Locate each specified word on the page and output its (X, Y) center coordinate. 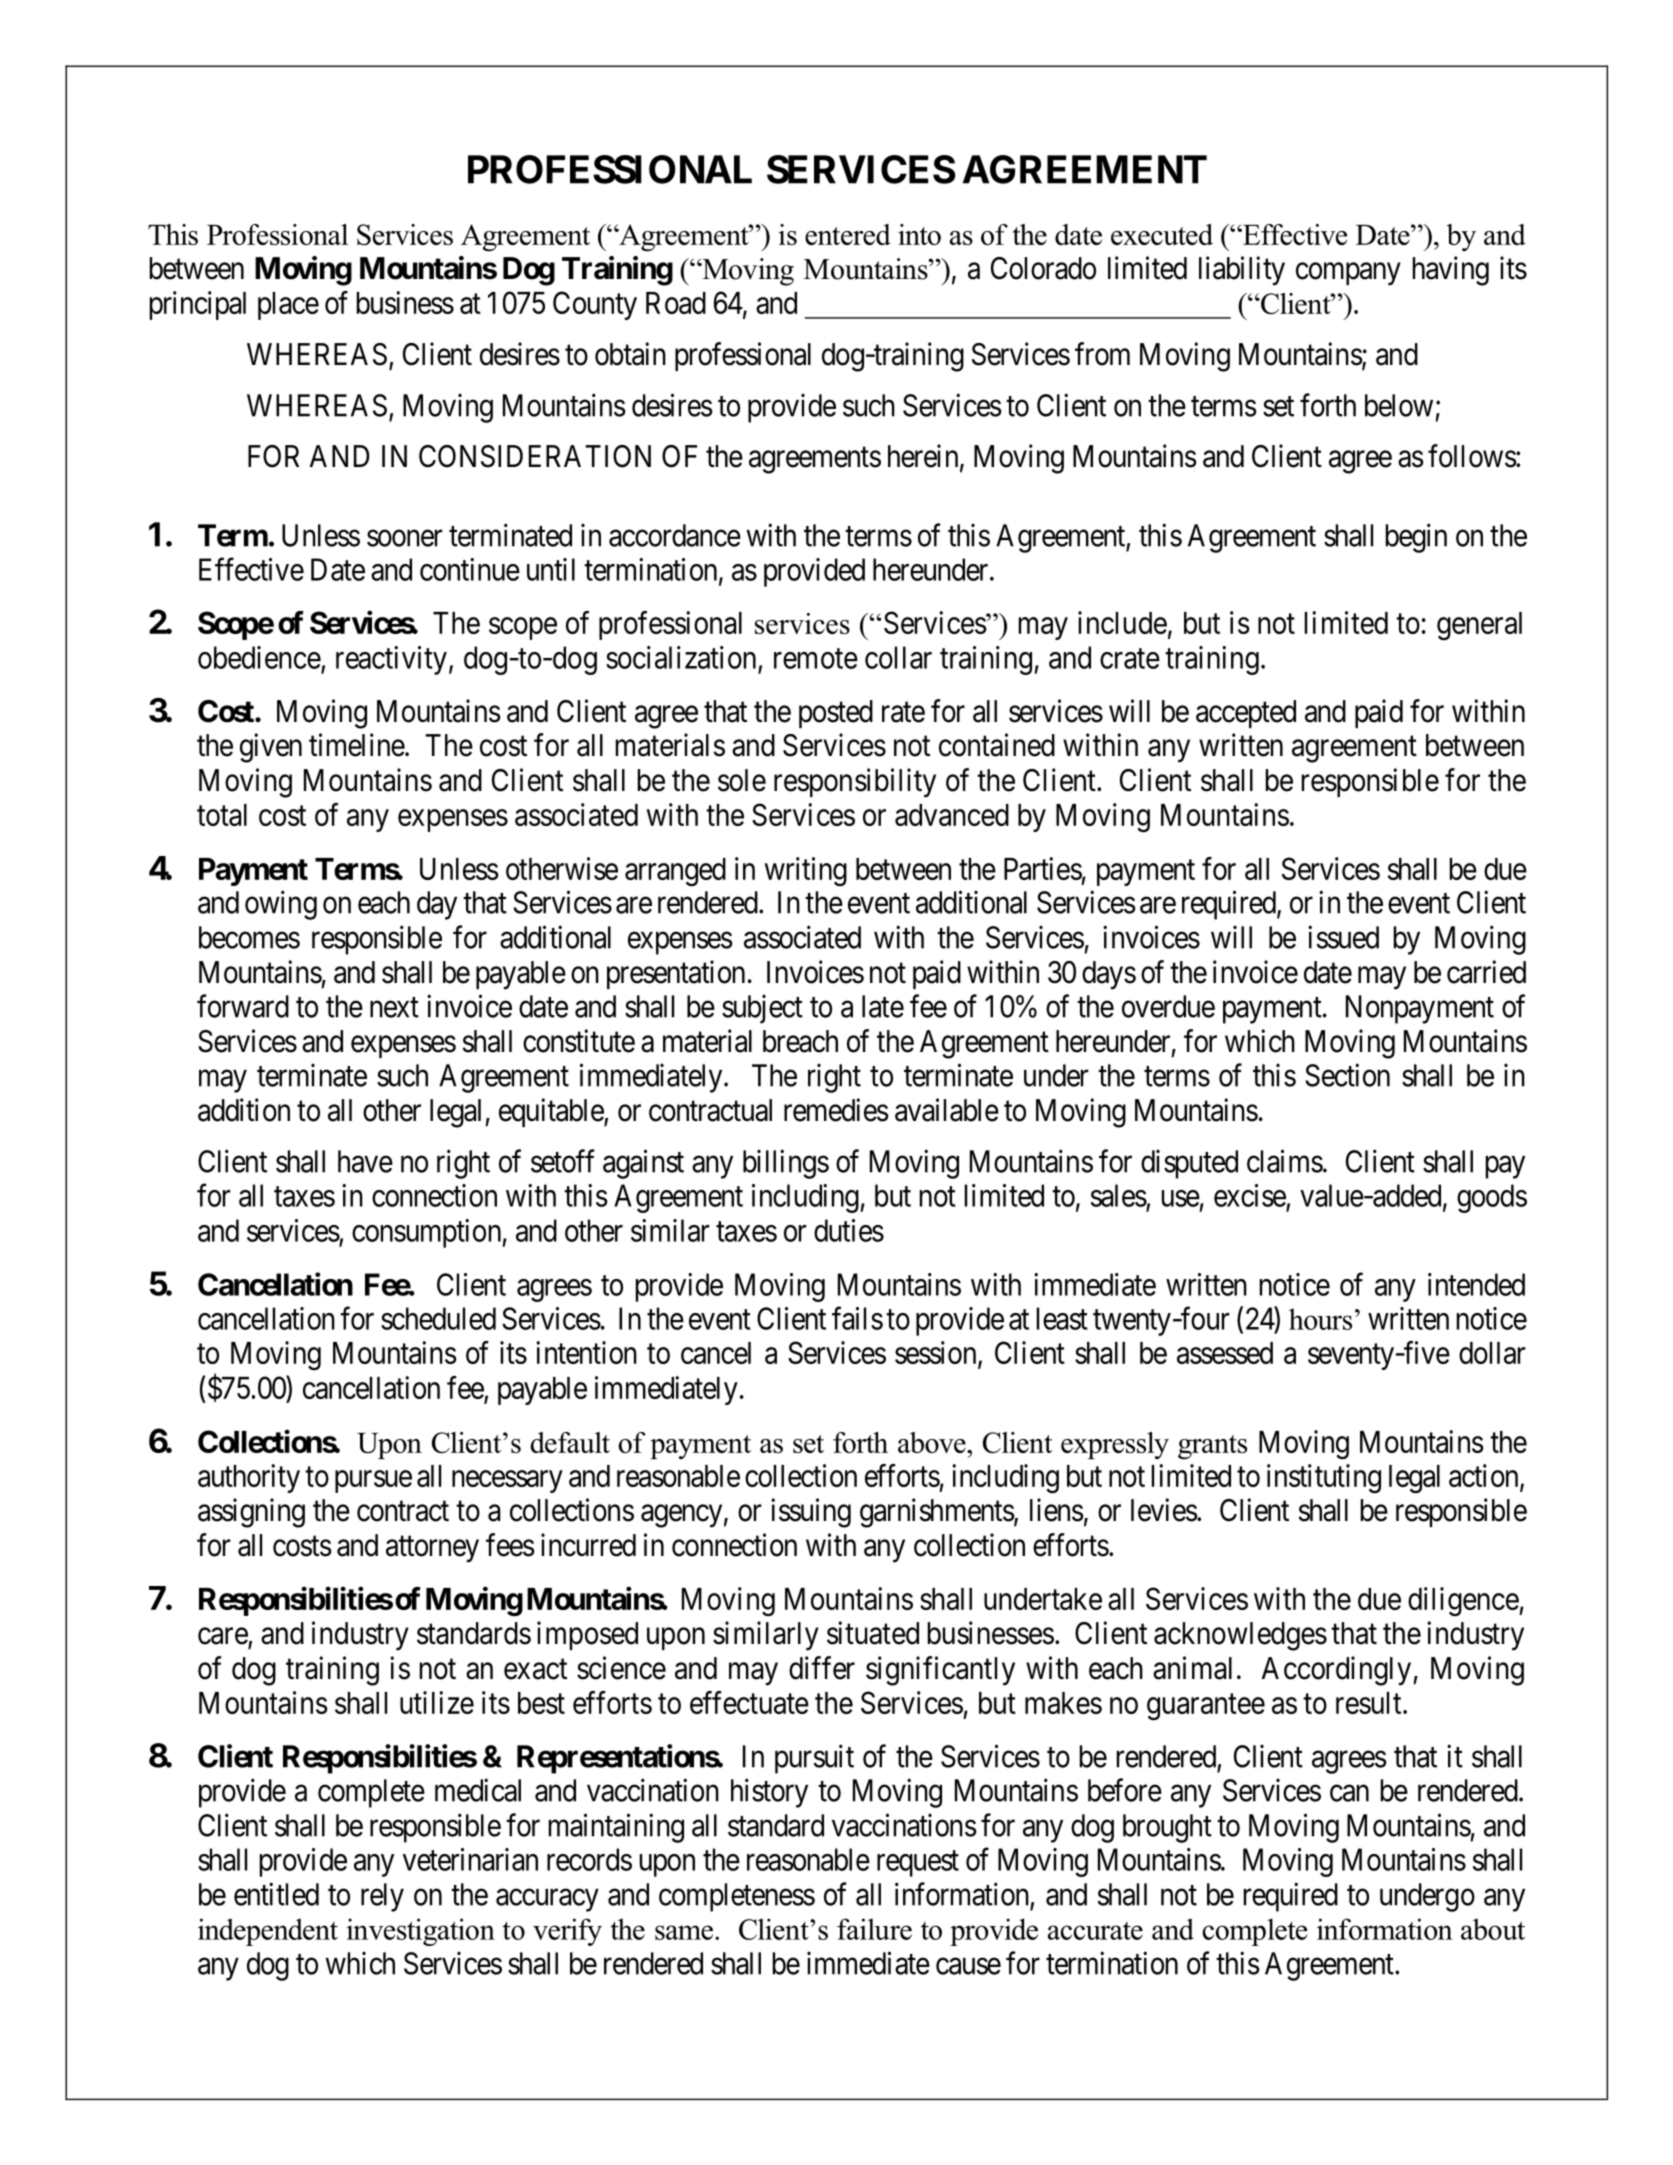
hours (1320, 1319)
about (1493, 1929)
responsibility (855, 783)
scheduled (438, 1318)
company (1348, 274)
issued (1343, 937)
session (937, 1354)
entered (848, 234)
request (918, 1864)
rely (382, 1897)
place (288, 306)
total (222, 815)
